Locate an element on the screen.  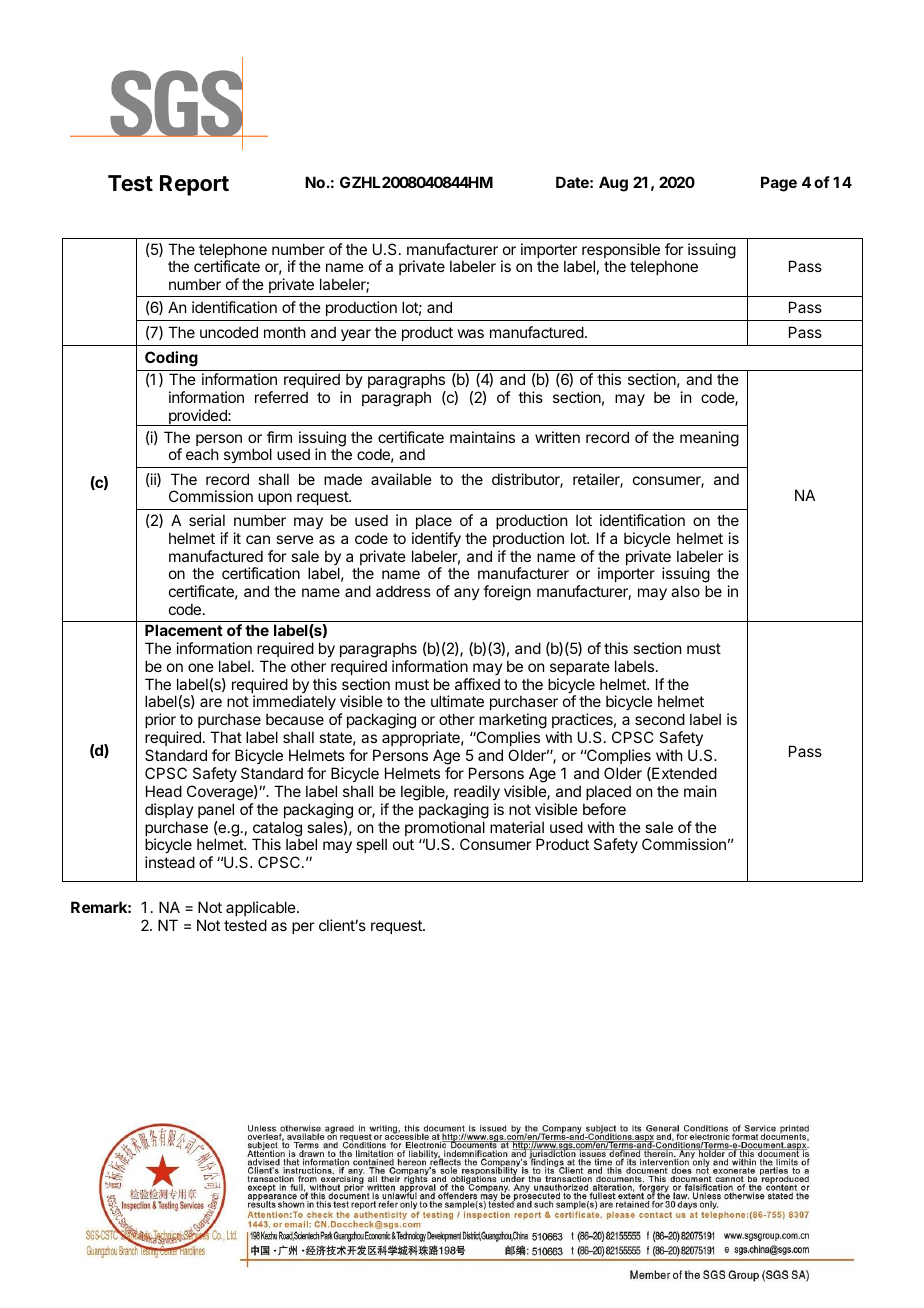
Aug is located at coordinates (613, 184).
